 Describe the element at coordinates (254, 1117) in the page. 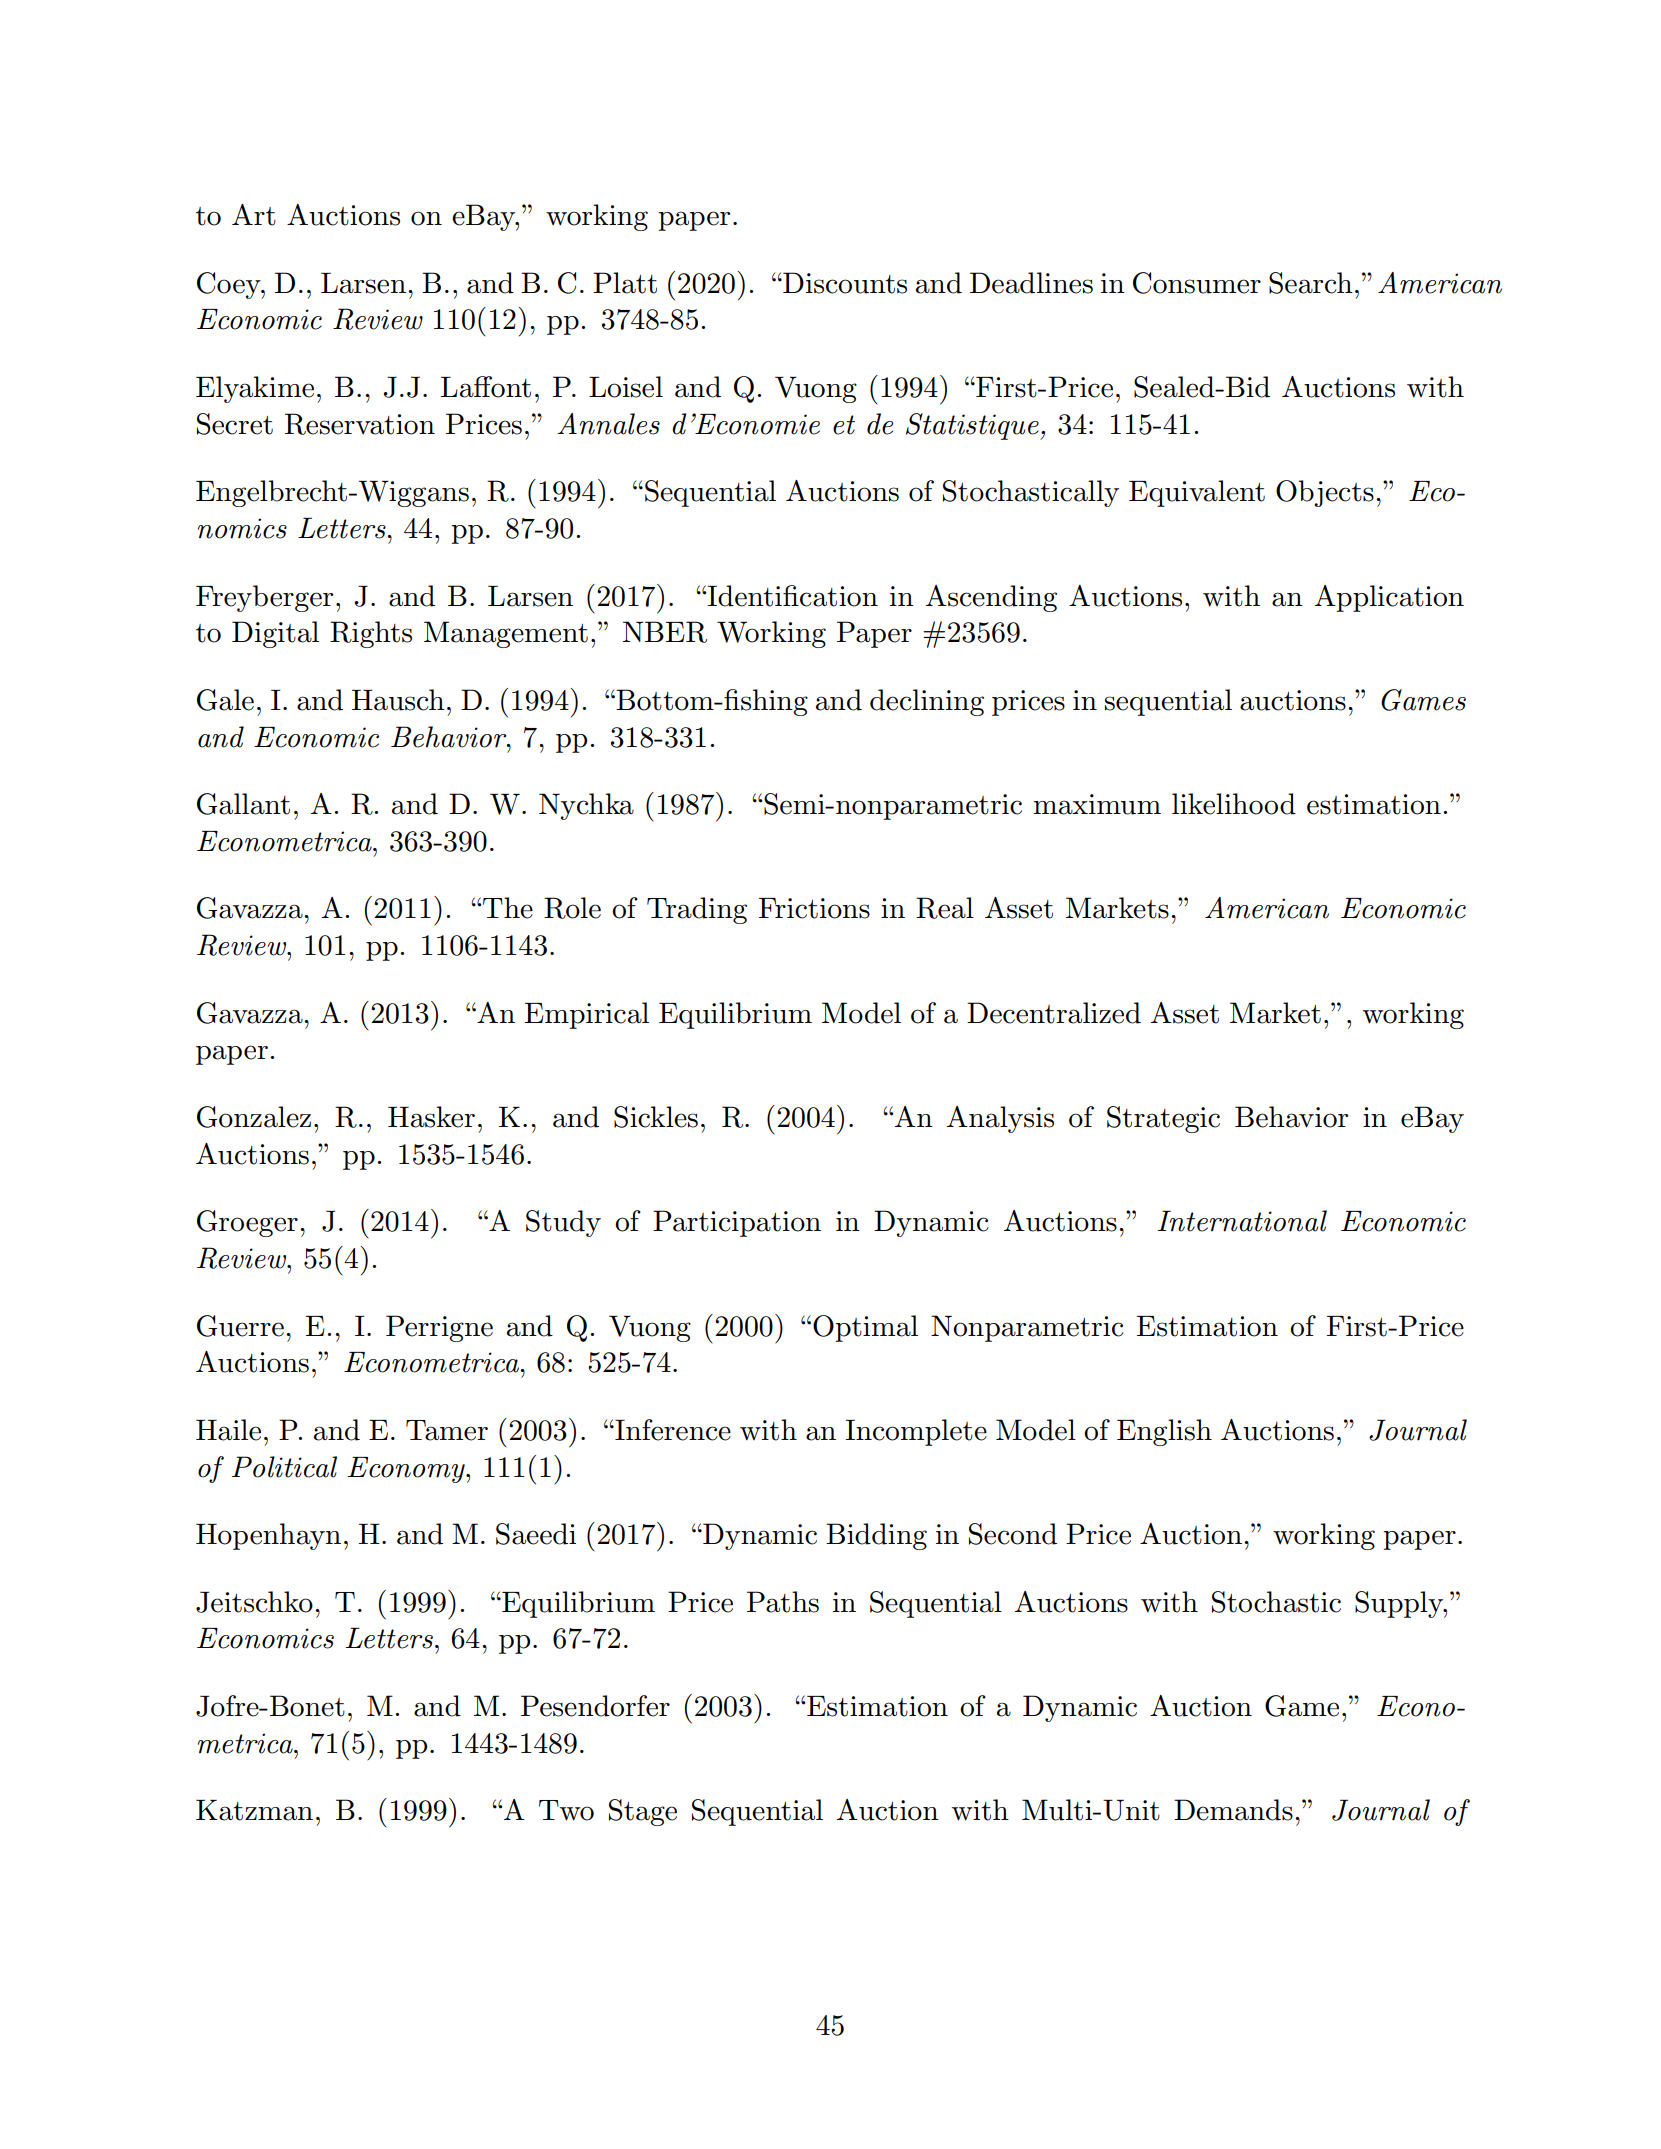

I see `Gonzalez` at that location.
